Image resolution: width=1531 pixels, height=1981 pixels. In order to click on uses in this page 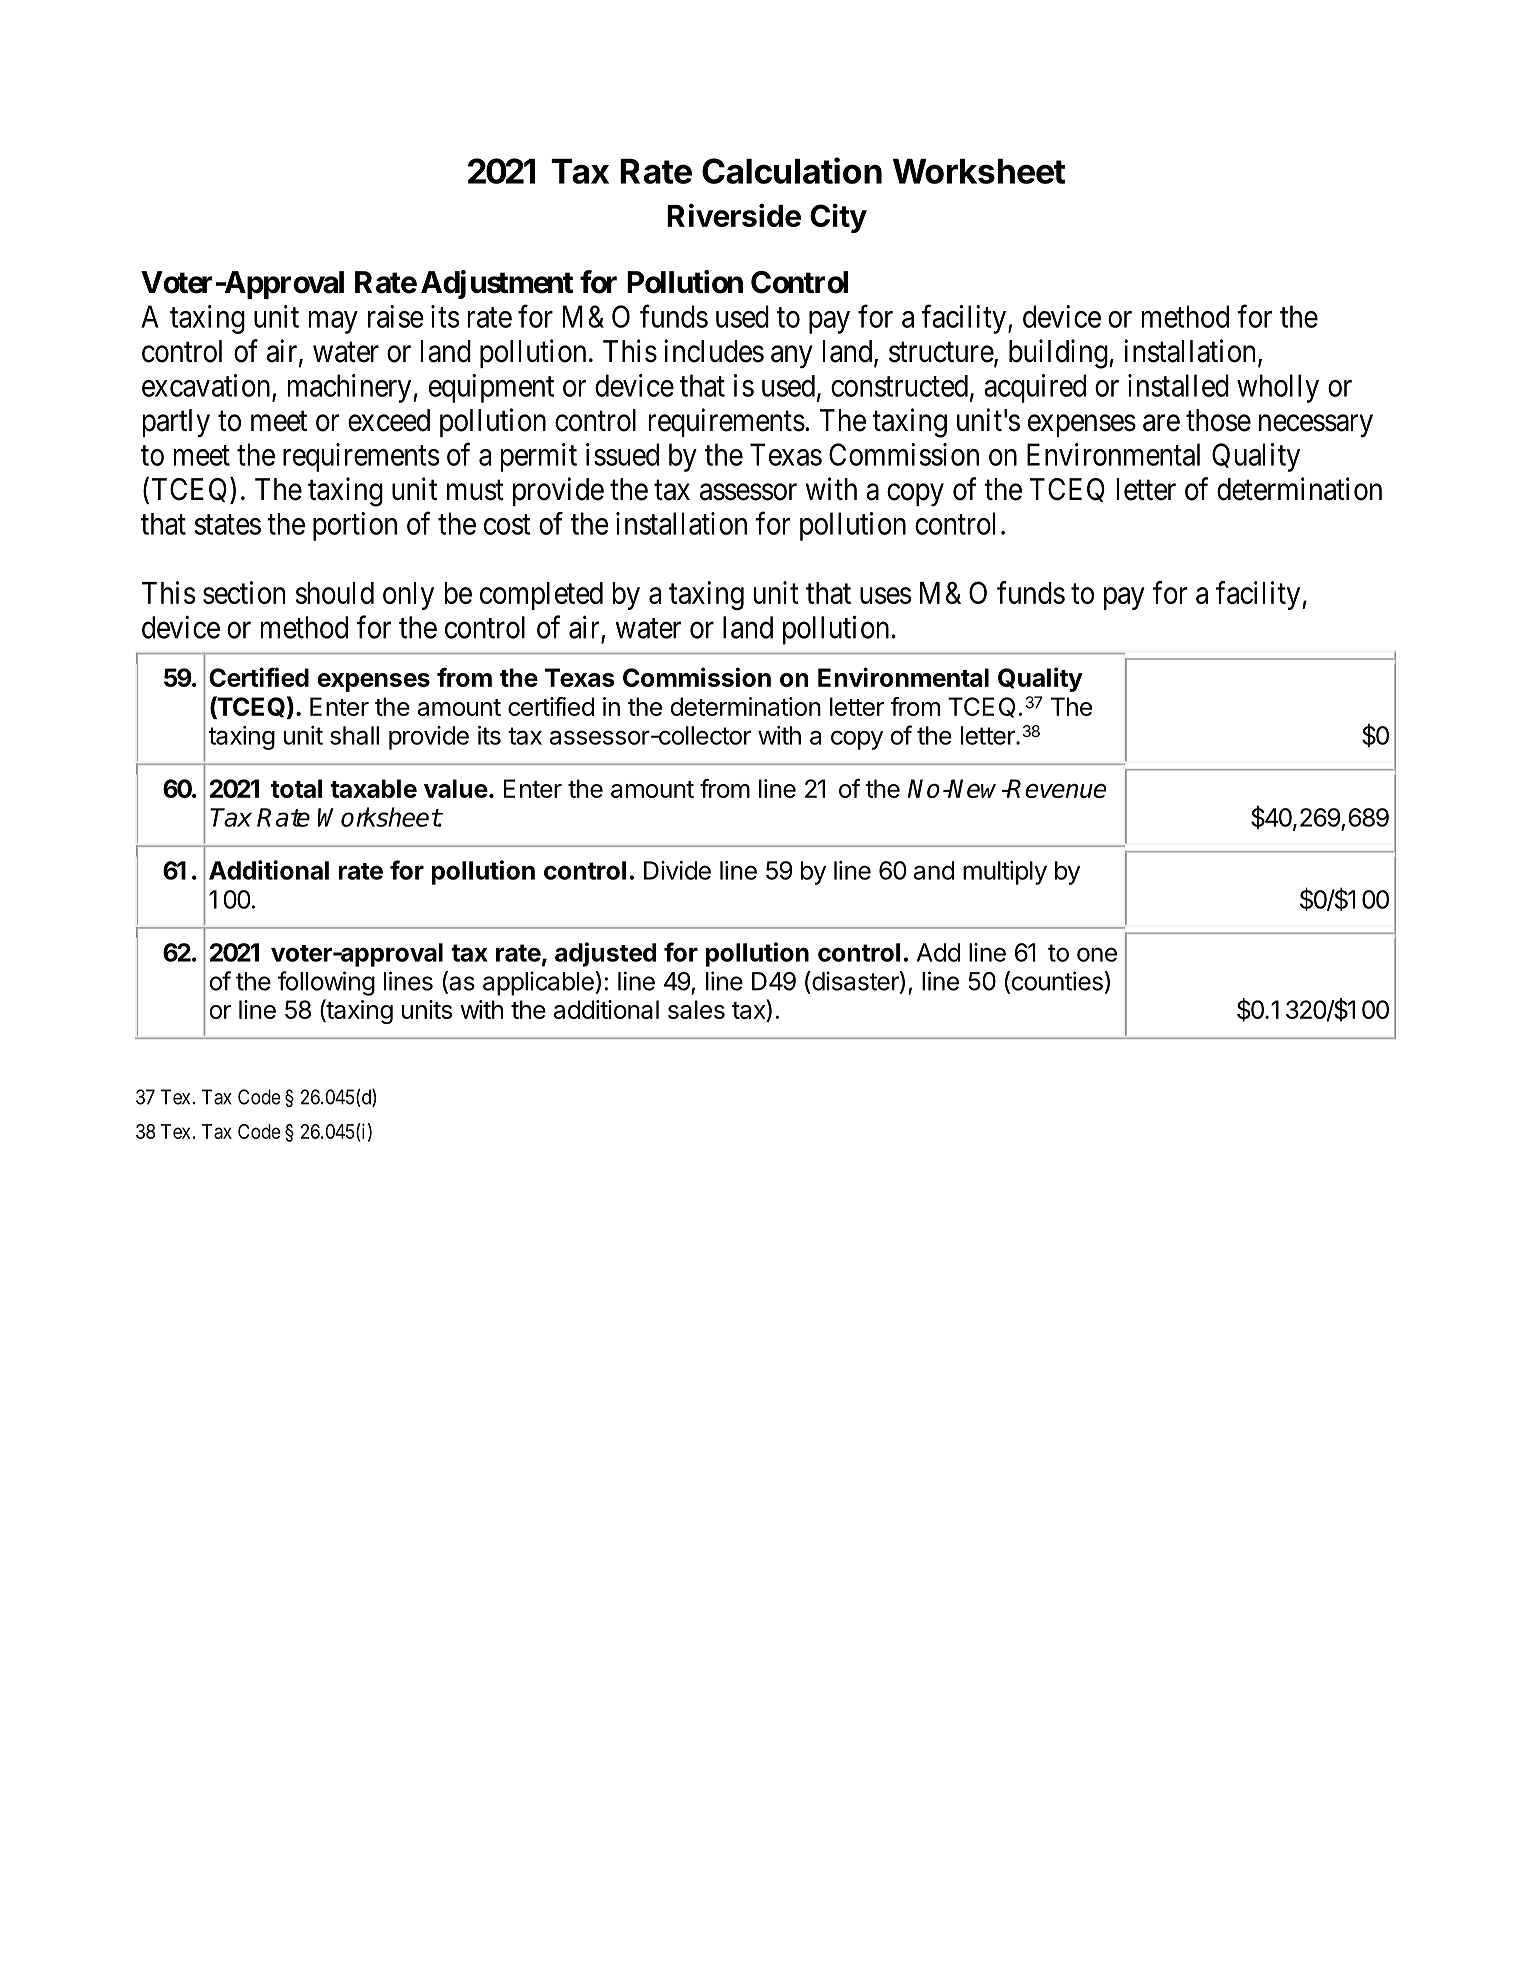, I will do `click(885, 595)`.
